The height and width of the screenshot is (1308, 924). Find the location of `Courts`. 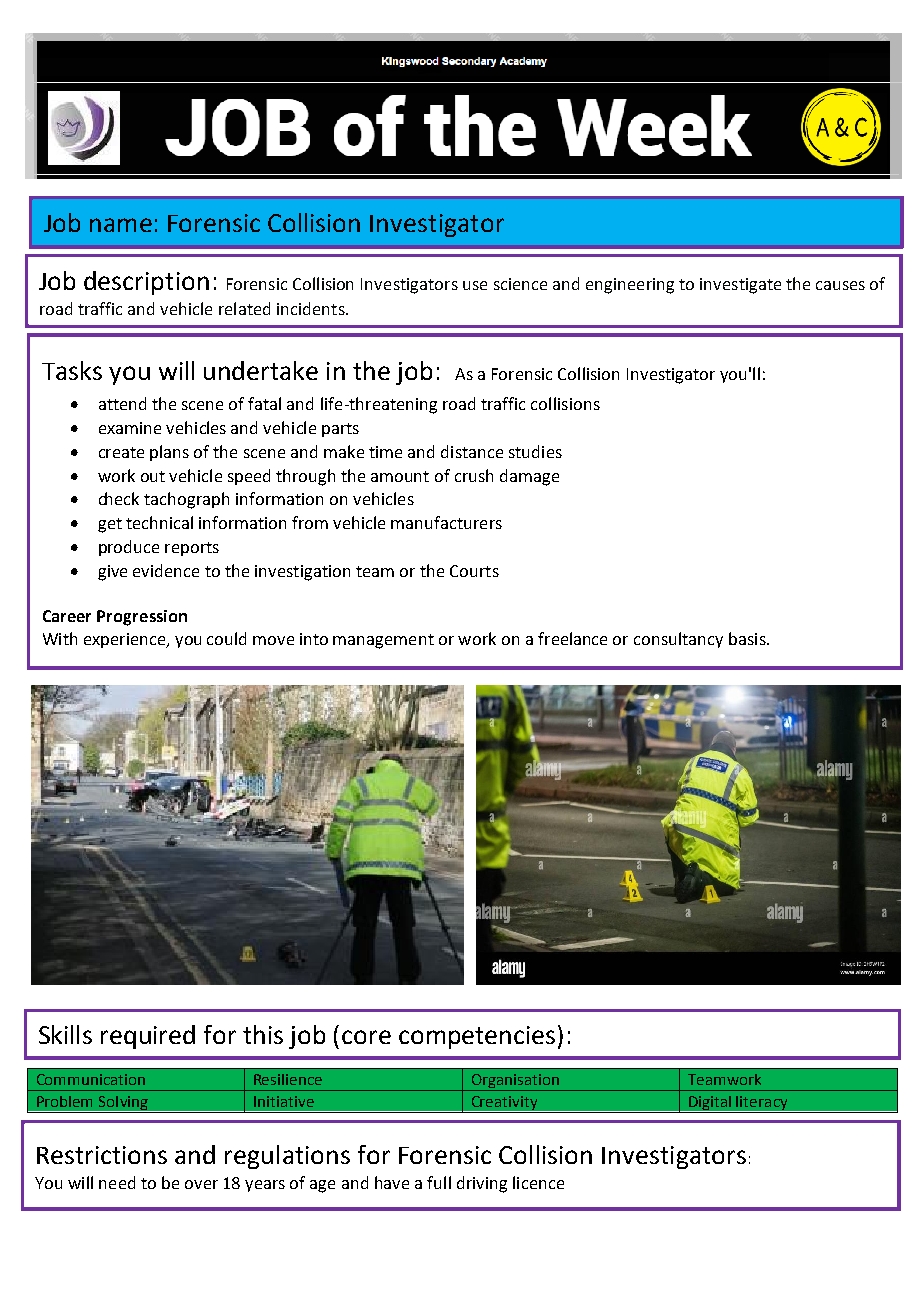

Courts is located at coordinates (474, 571).
